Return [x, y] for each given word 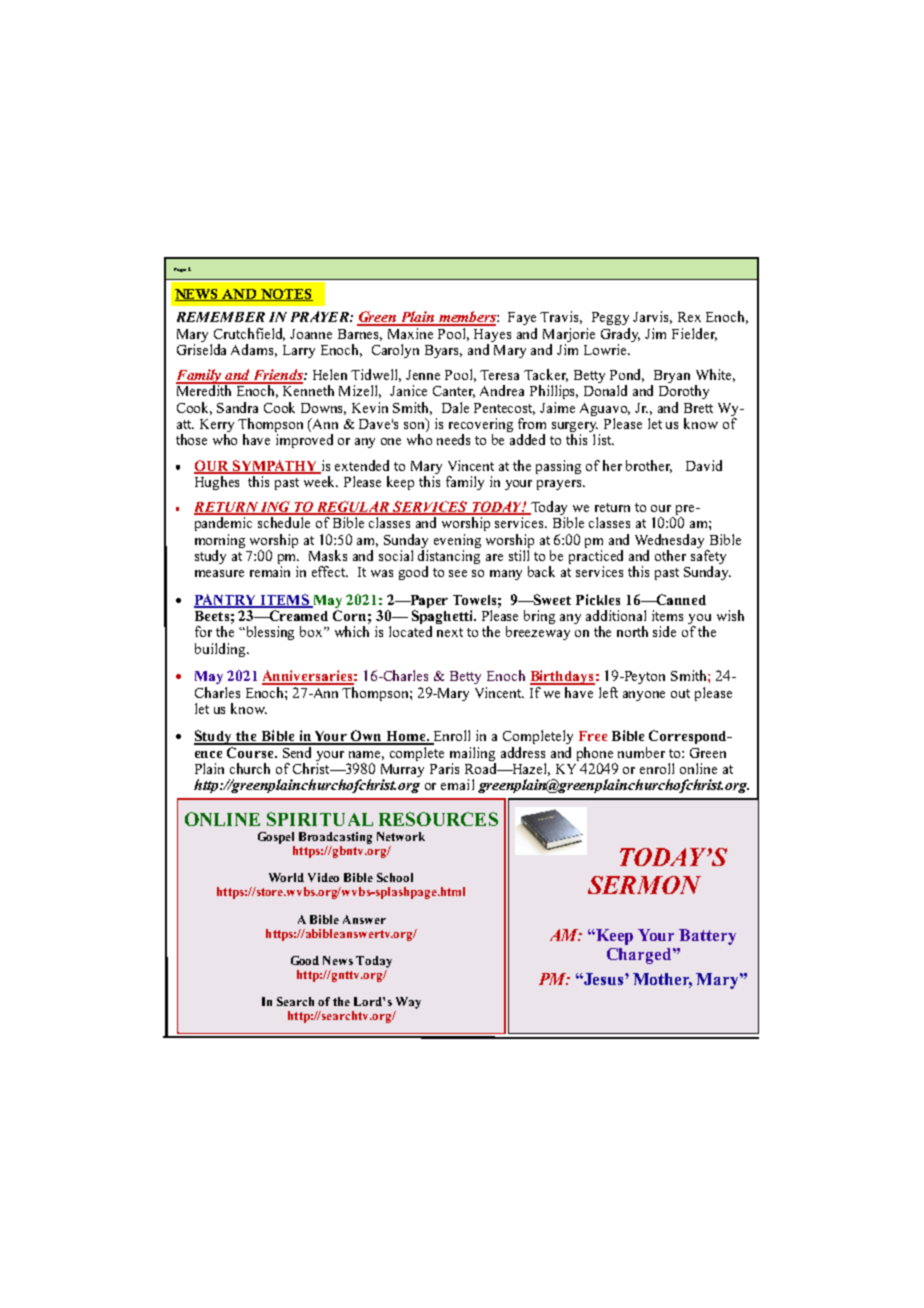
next [450, 632]
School [395, 877]
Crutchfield [249, 334]
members [467, 318]
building [221, 650]
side [664, 631]
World [286, 877]
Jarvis [652, 317]
